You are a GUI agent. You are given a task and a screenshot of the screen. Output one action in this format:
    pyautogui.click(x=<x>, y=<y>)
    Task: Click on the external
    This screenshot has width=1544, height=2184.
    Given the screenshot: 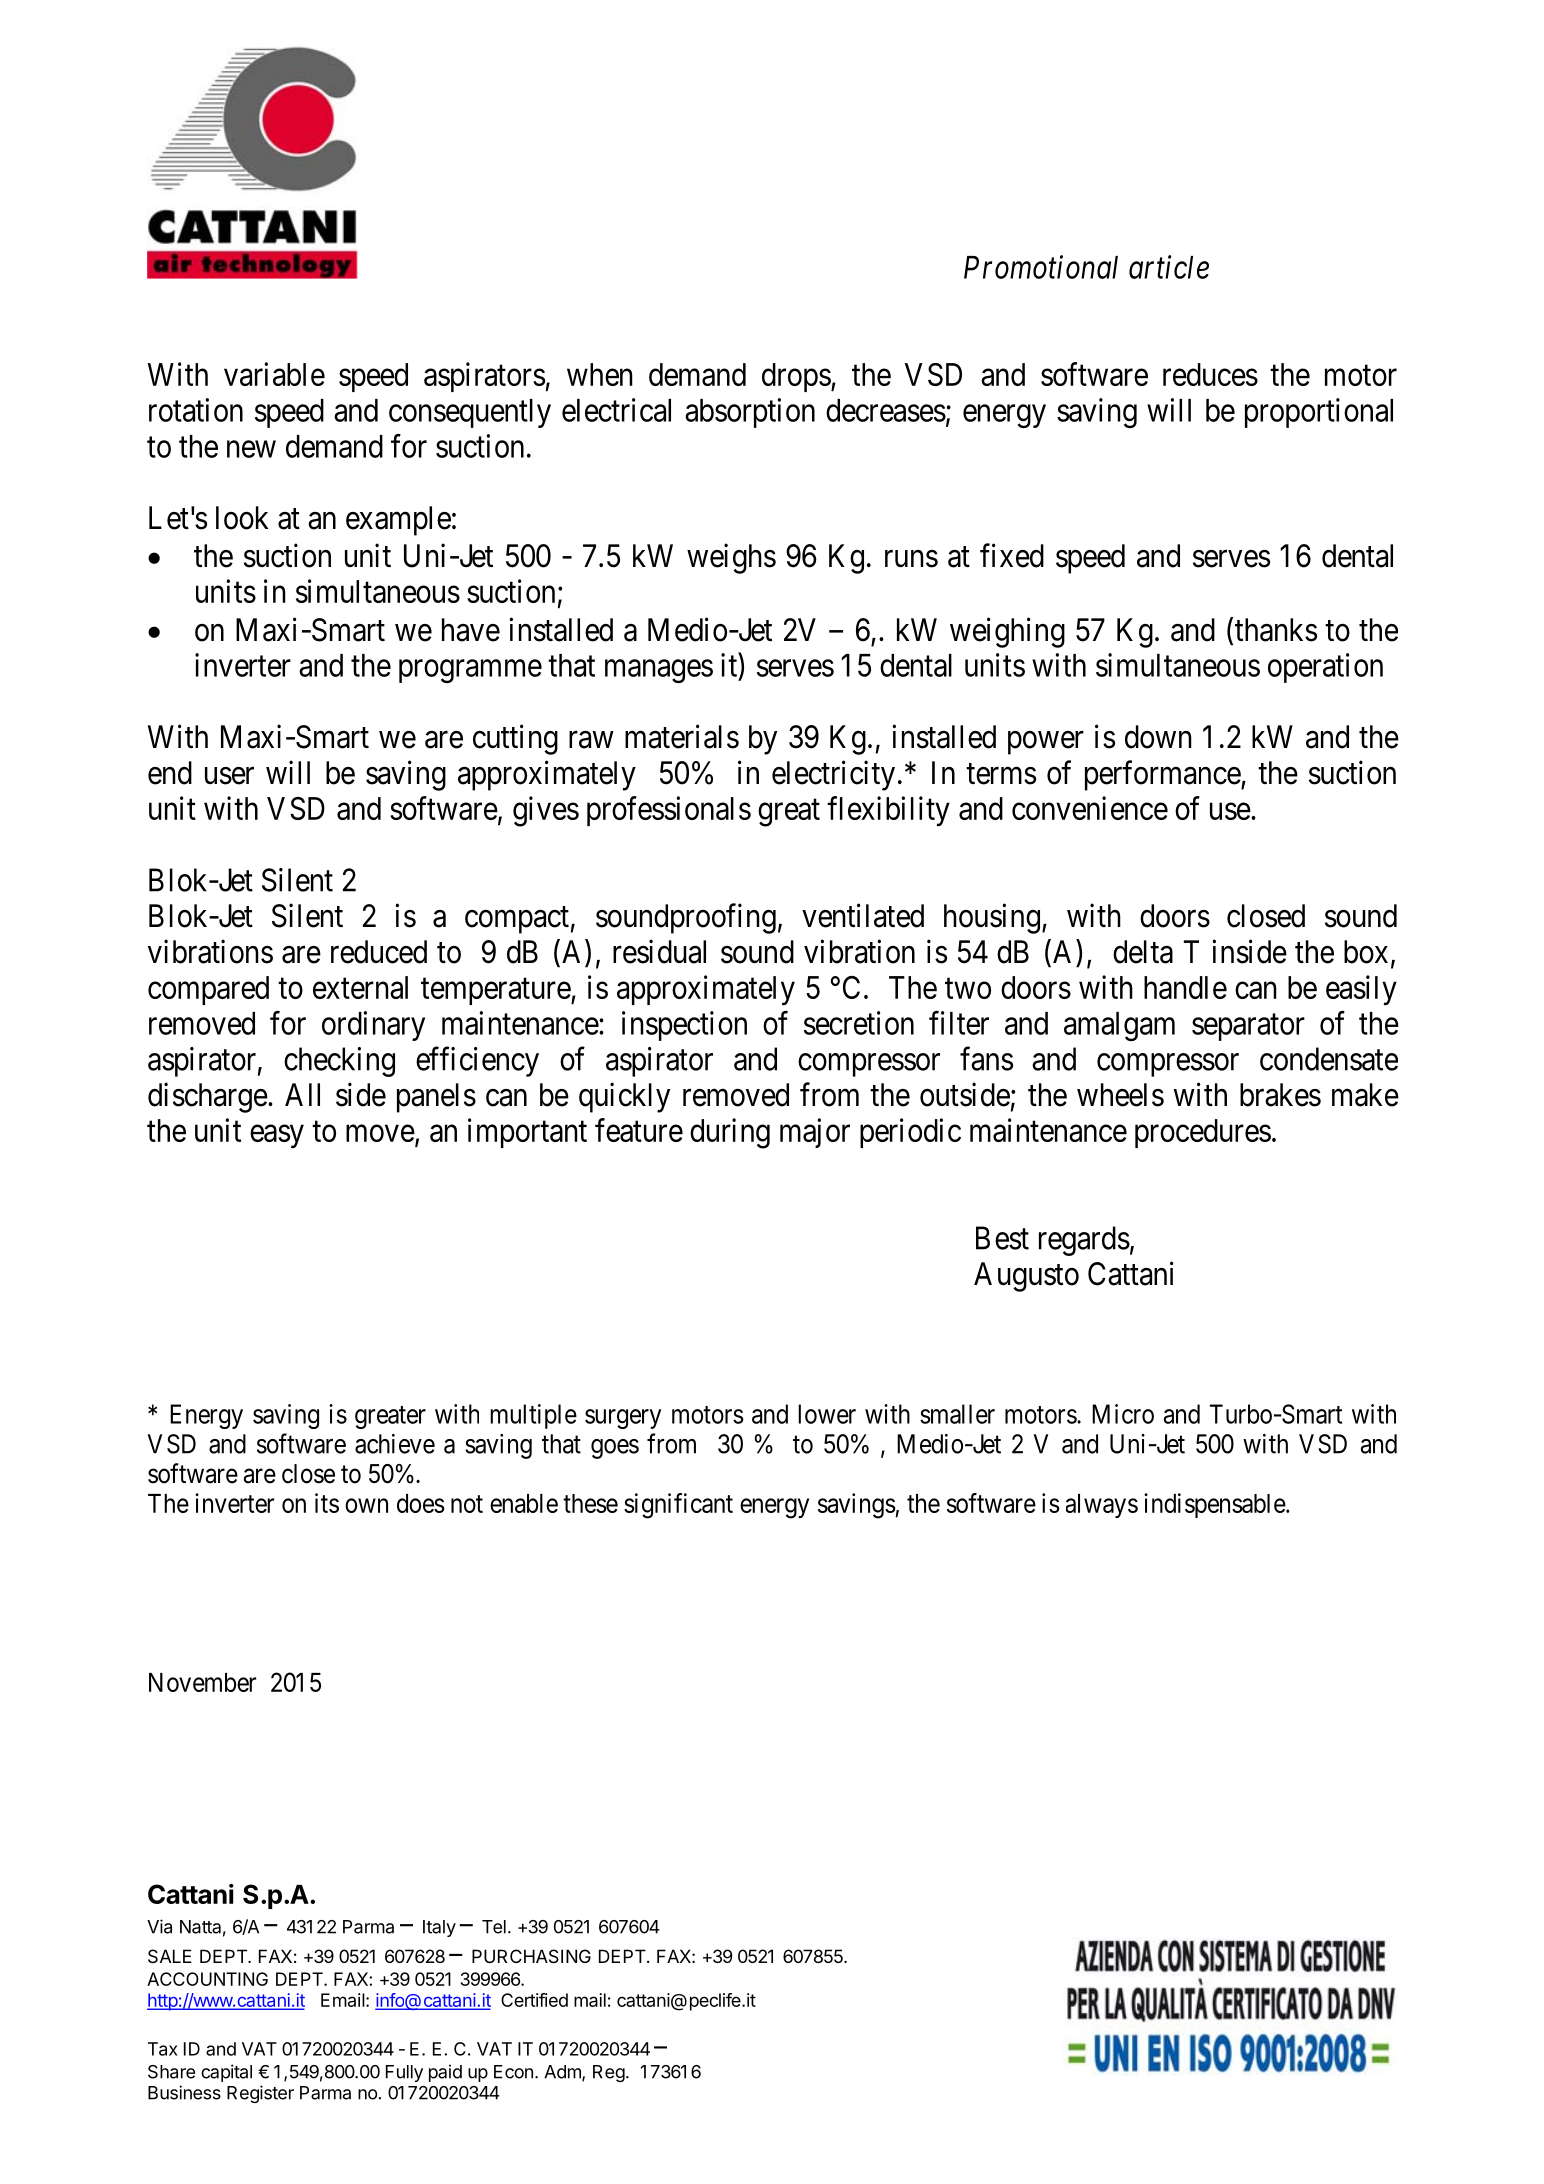 What is the action you would take?
    pyautogui.click(x=360, y=987)
